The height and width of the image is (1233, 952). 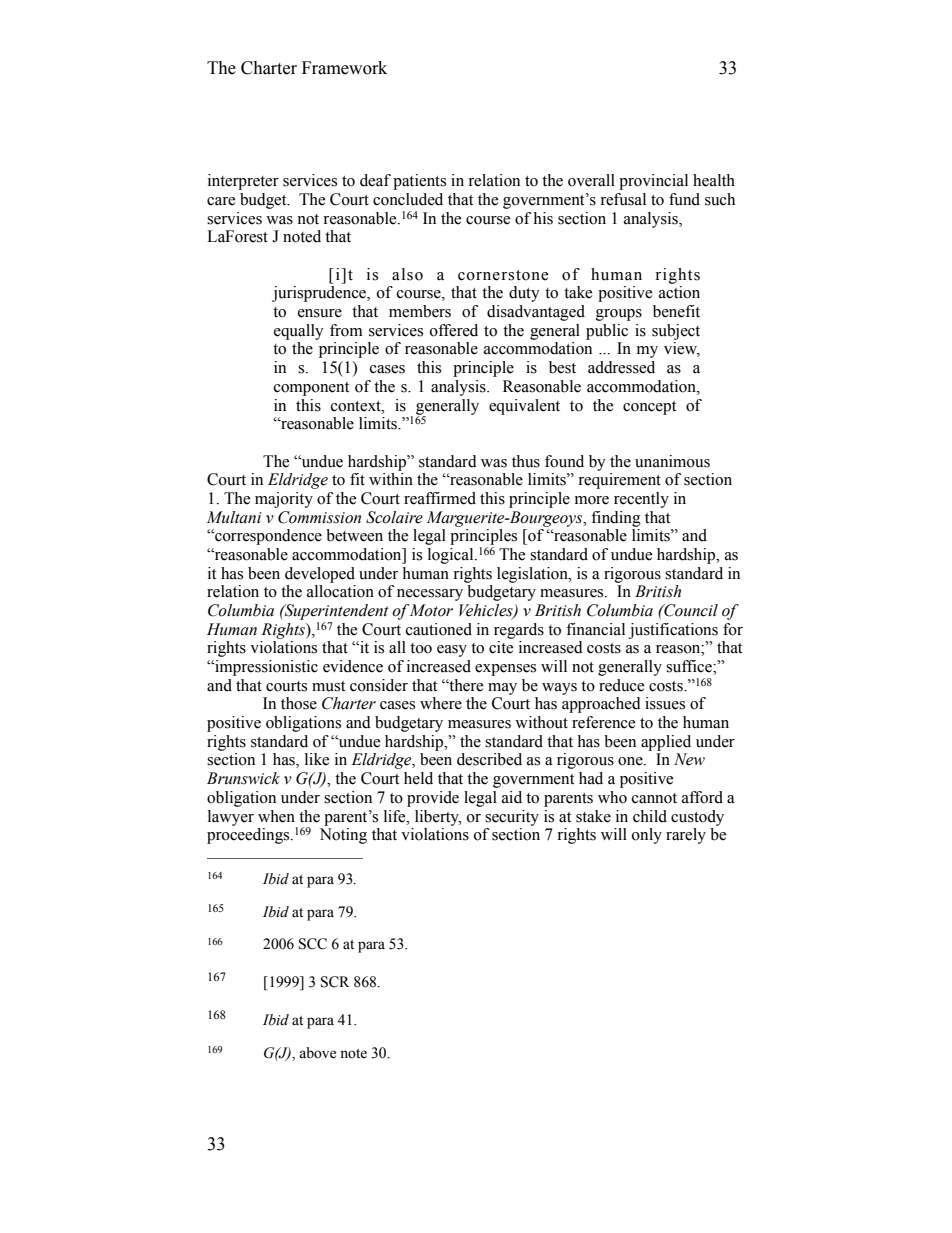 I want to click on correspondence, so click(x=267, y=537).
